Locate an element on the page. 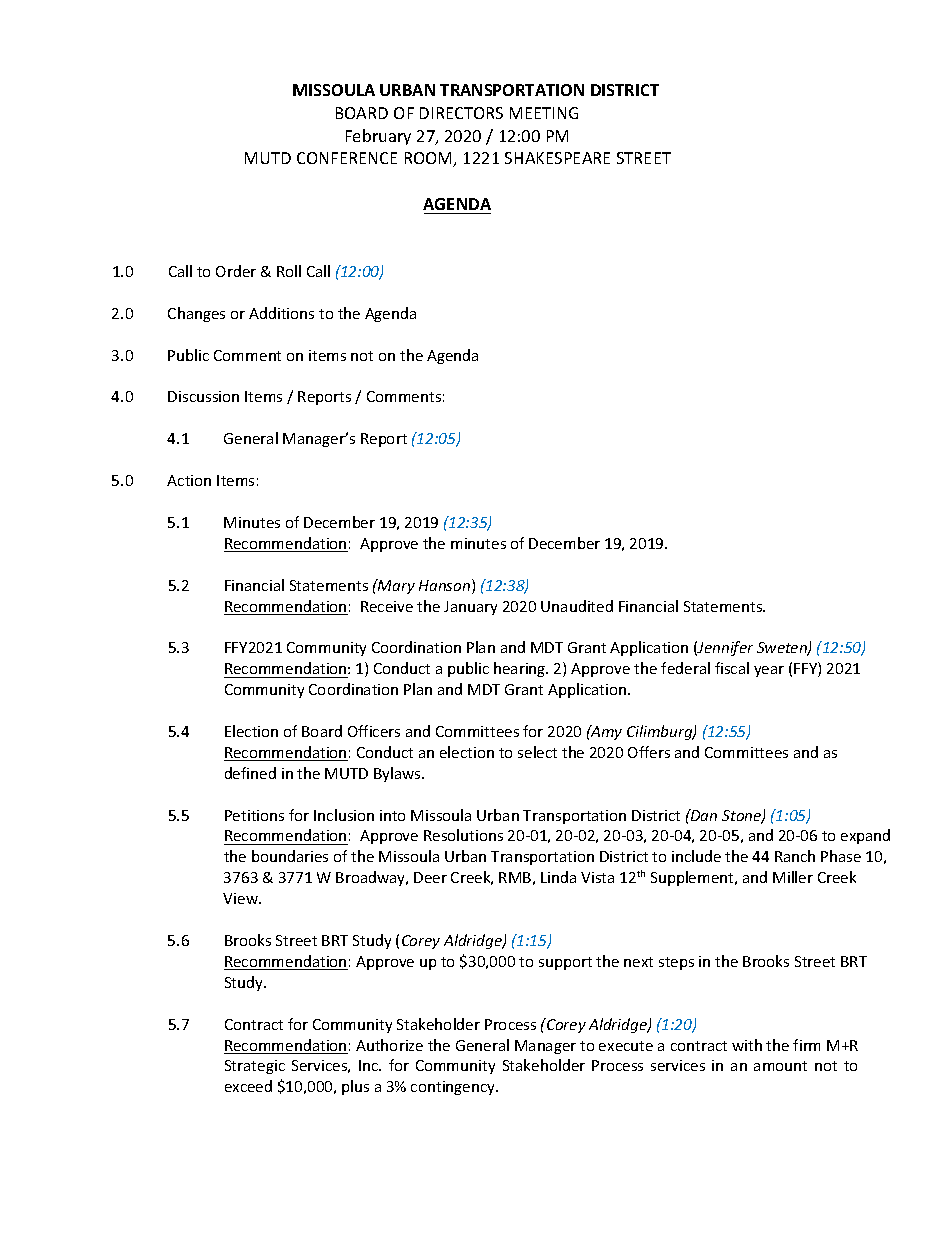 The image size is (952, 1233). contingency is located at coordinates (454, 1088).
